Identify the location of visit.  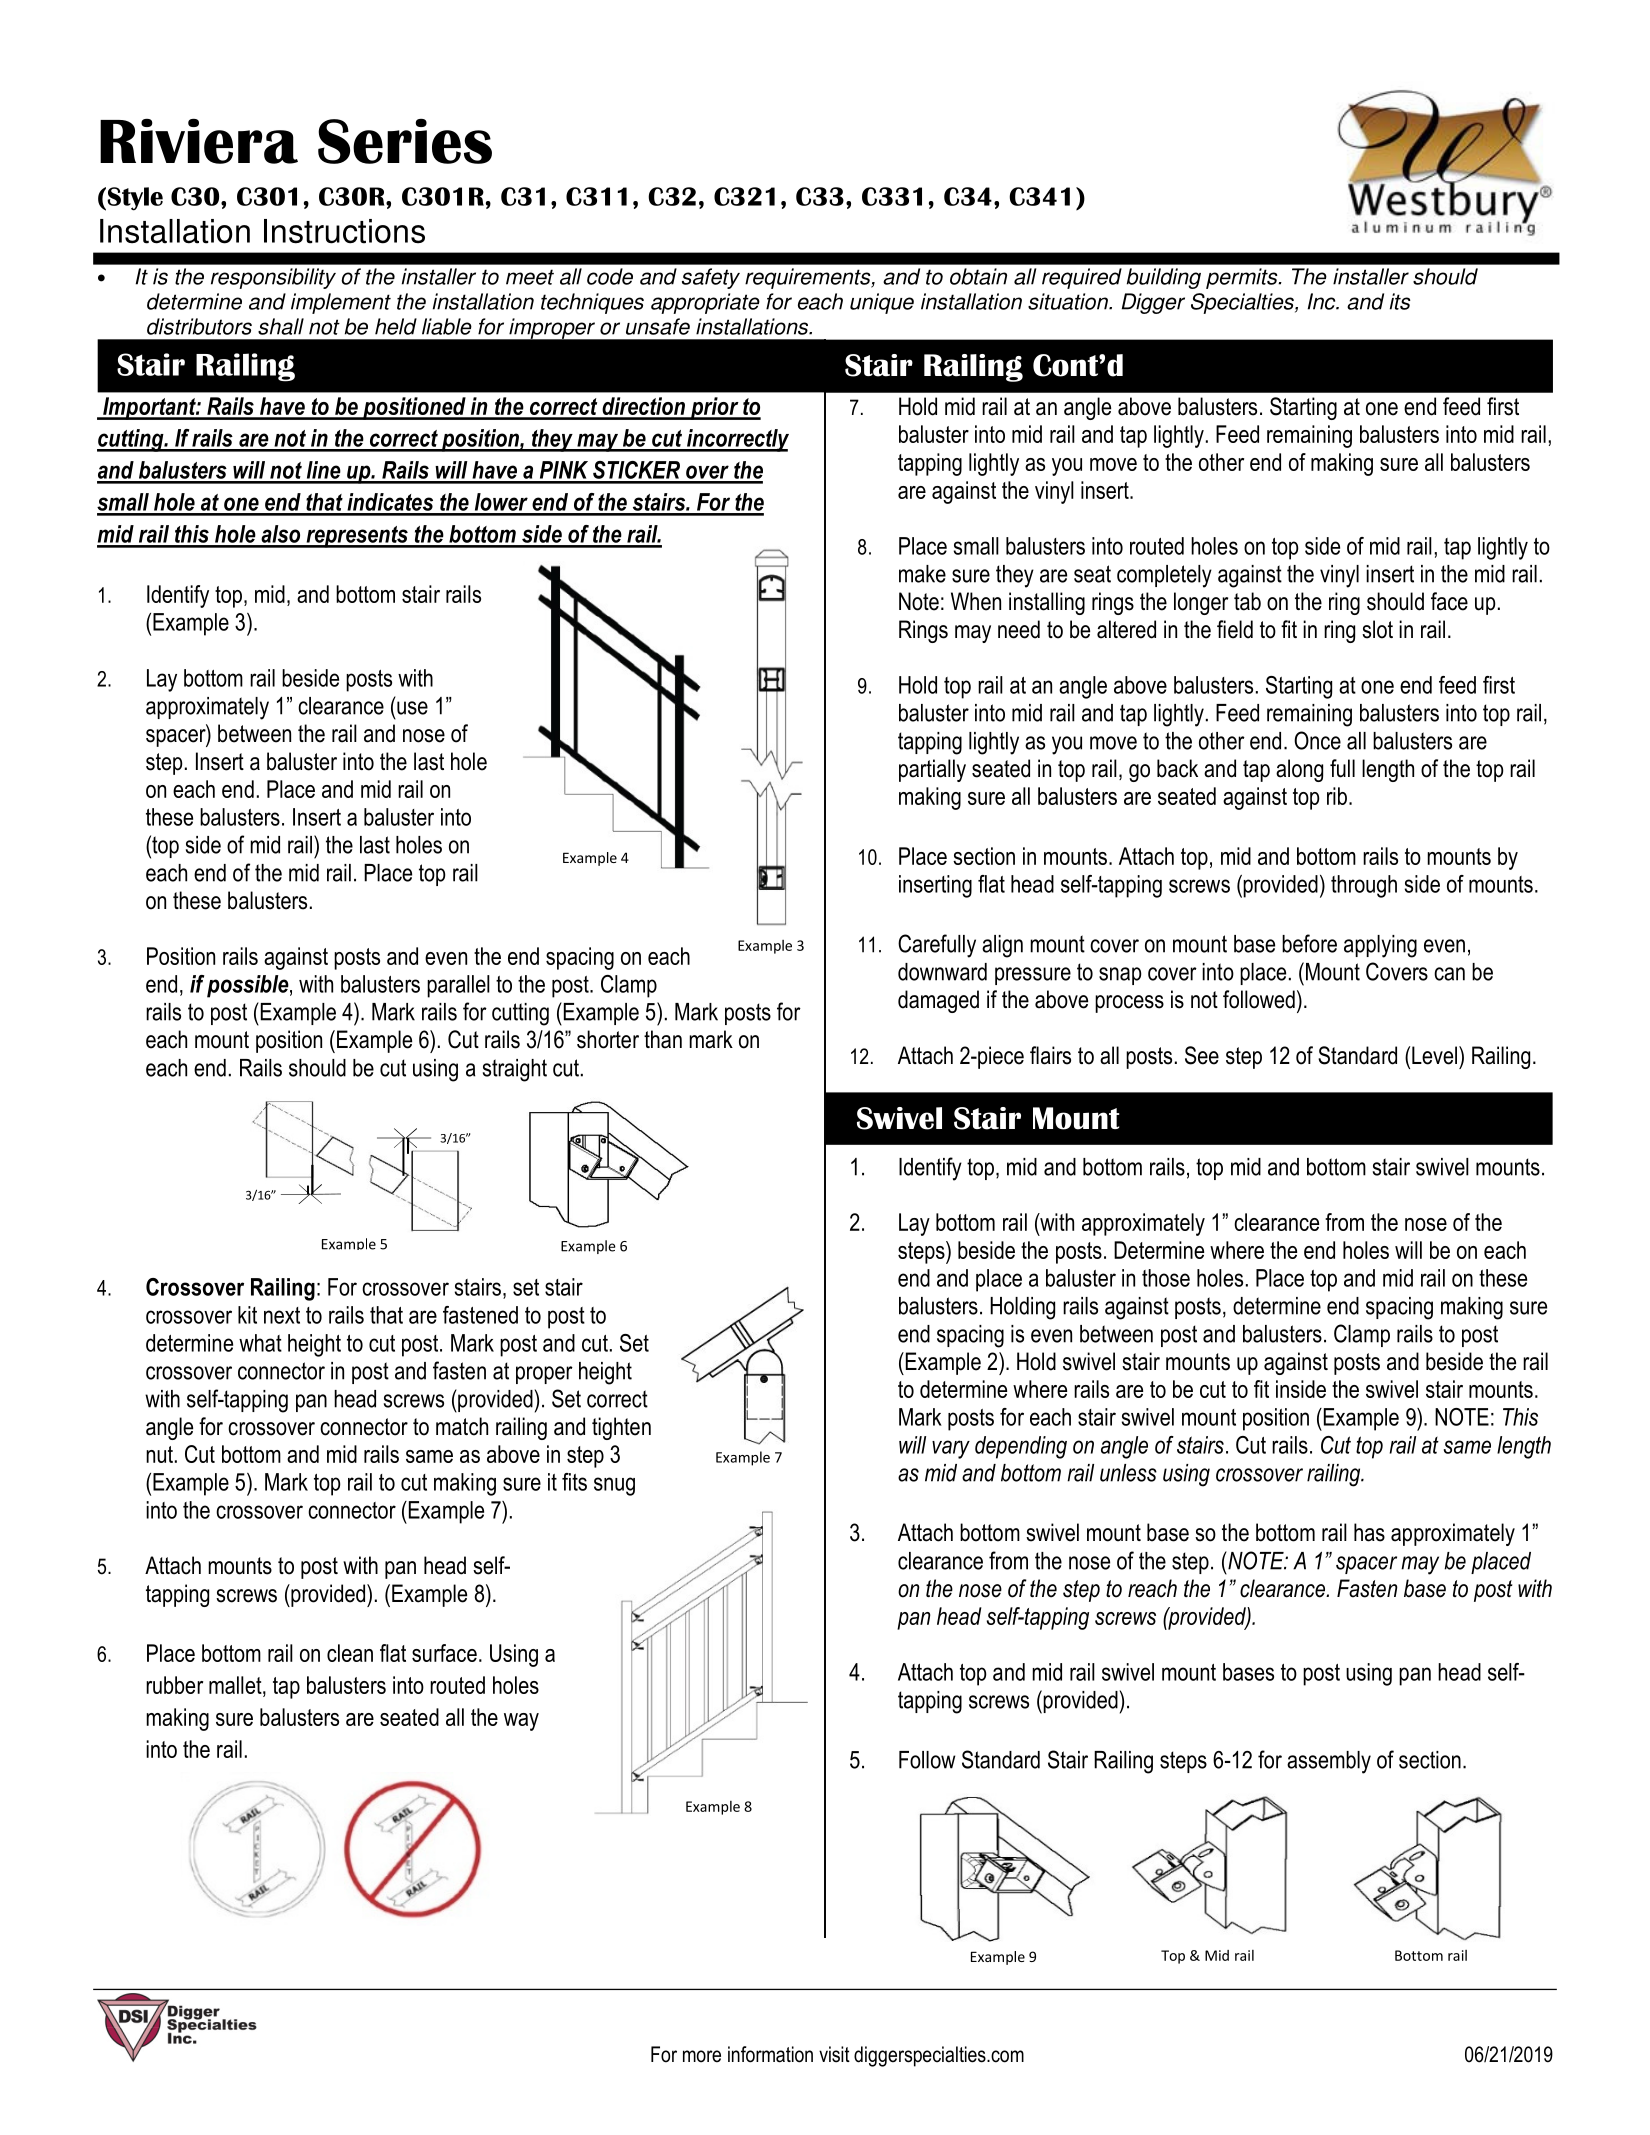
(834, 2054).
